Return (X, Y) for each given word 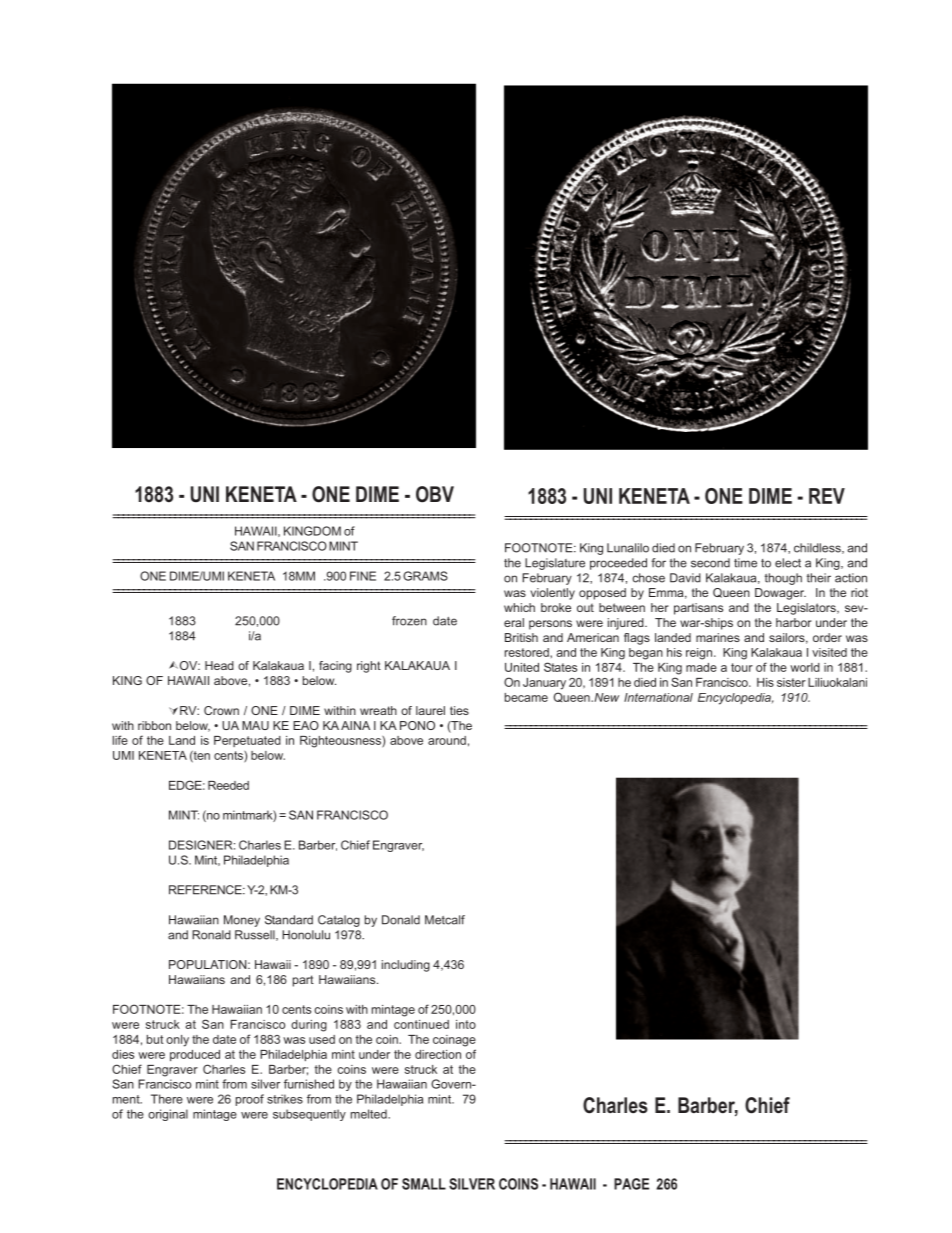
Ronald (211, 935)
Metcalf (445, 920)
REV (827, 496)
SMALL (424, 1184)
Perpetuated (247, 741)
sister (791, 682)
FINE (363, 576)
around (447, 740)
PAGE (631, 1184)
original (168, 1115)
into (466, 1024)
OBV (435, 494)
